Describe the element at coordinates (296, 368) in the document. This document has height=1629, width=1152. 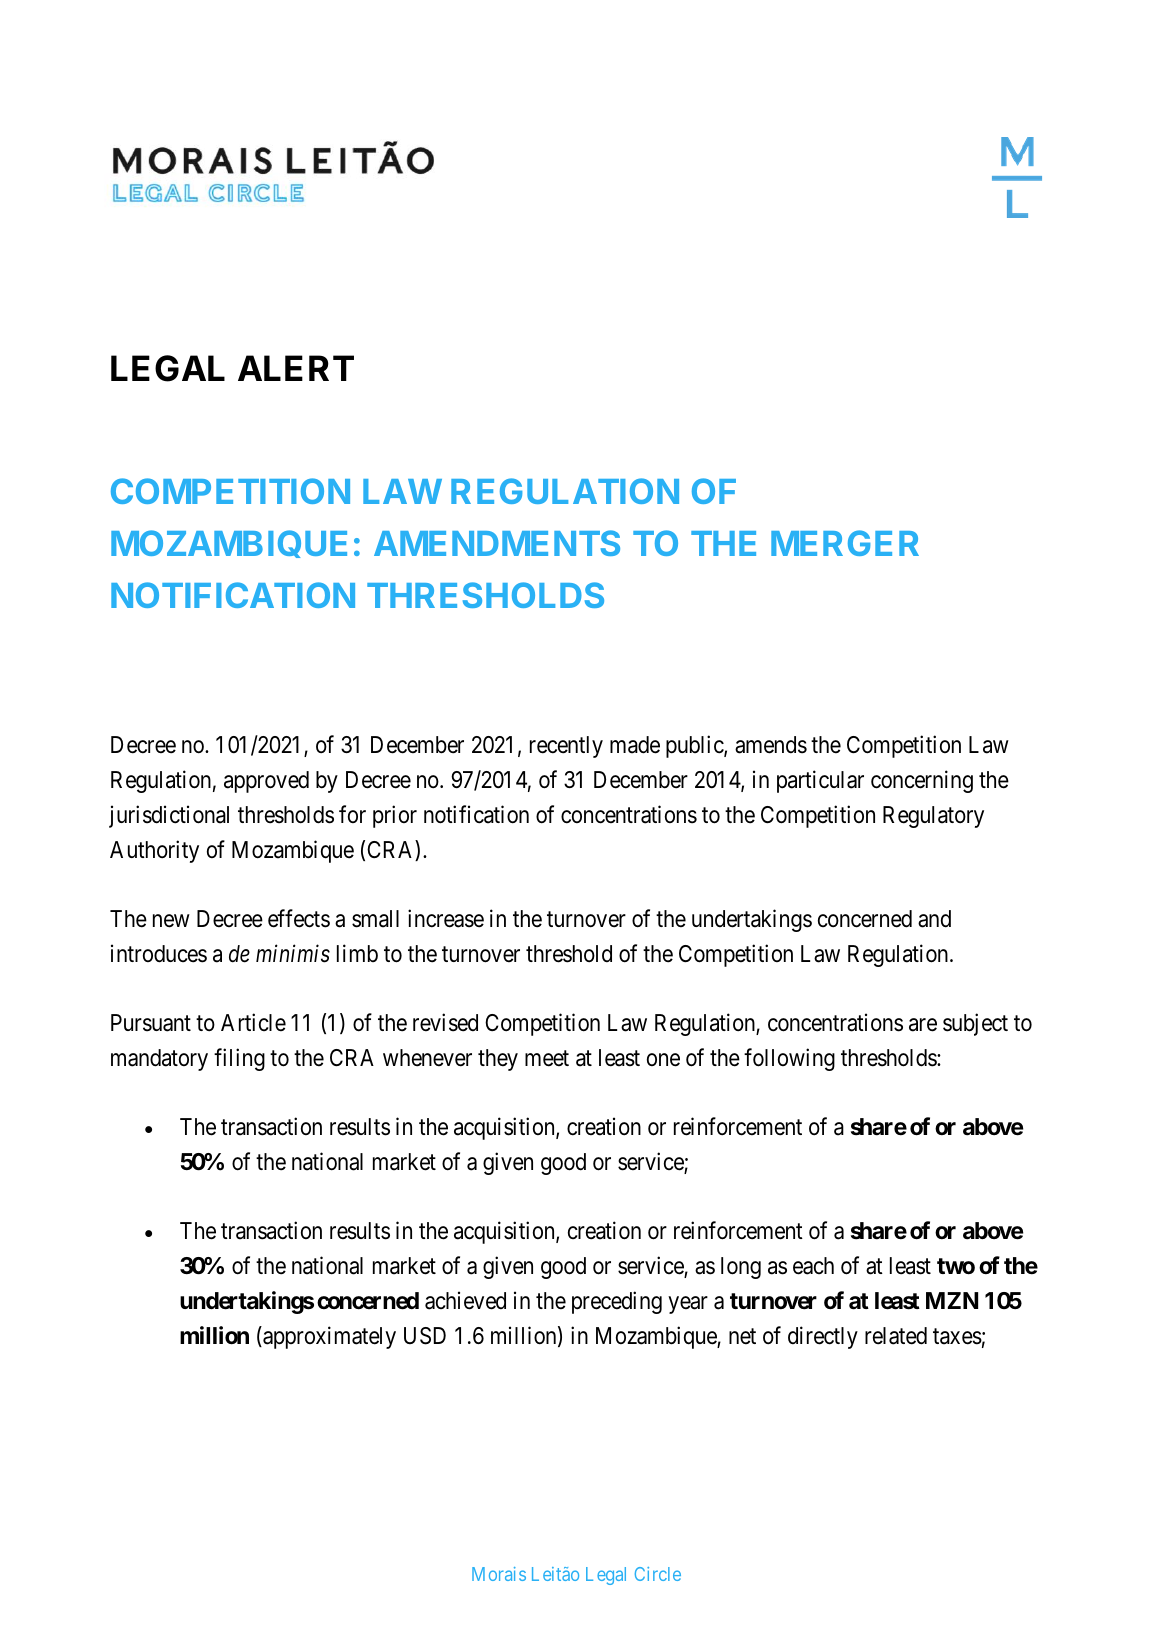
I see `ALERT` at that location.
